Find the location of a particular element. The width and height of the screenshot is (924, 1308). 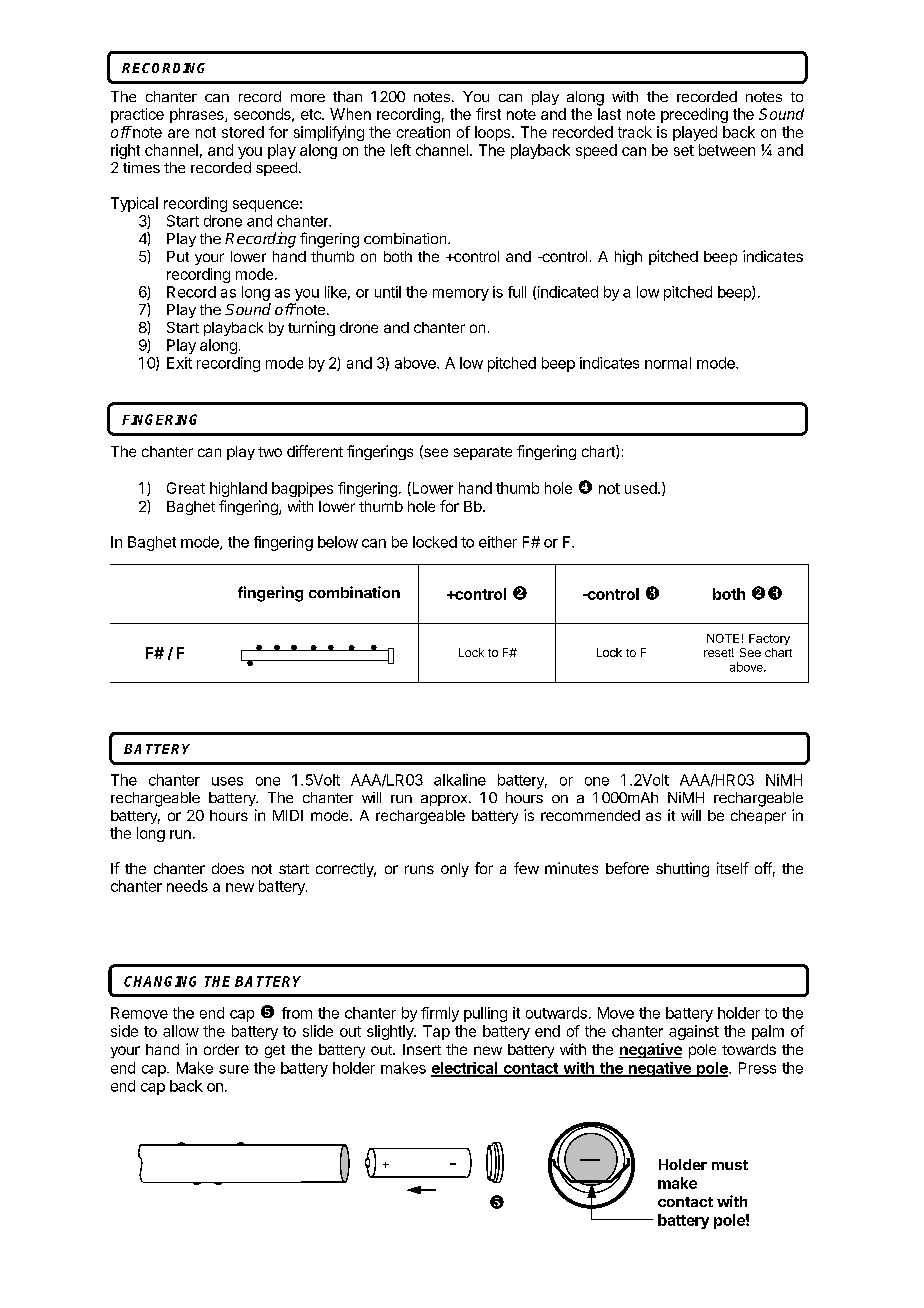

preceding is located at coordinates (694, 115).
